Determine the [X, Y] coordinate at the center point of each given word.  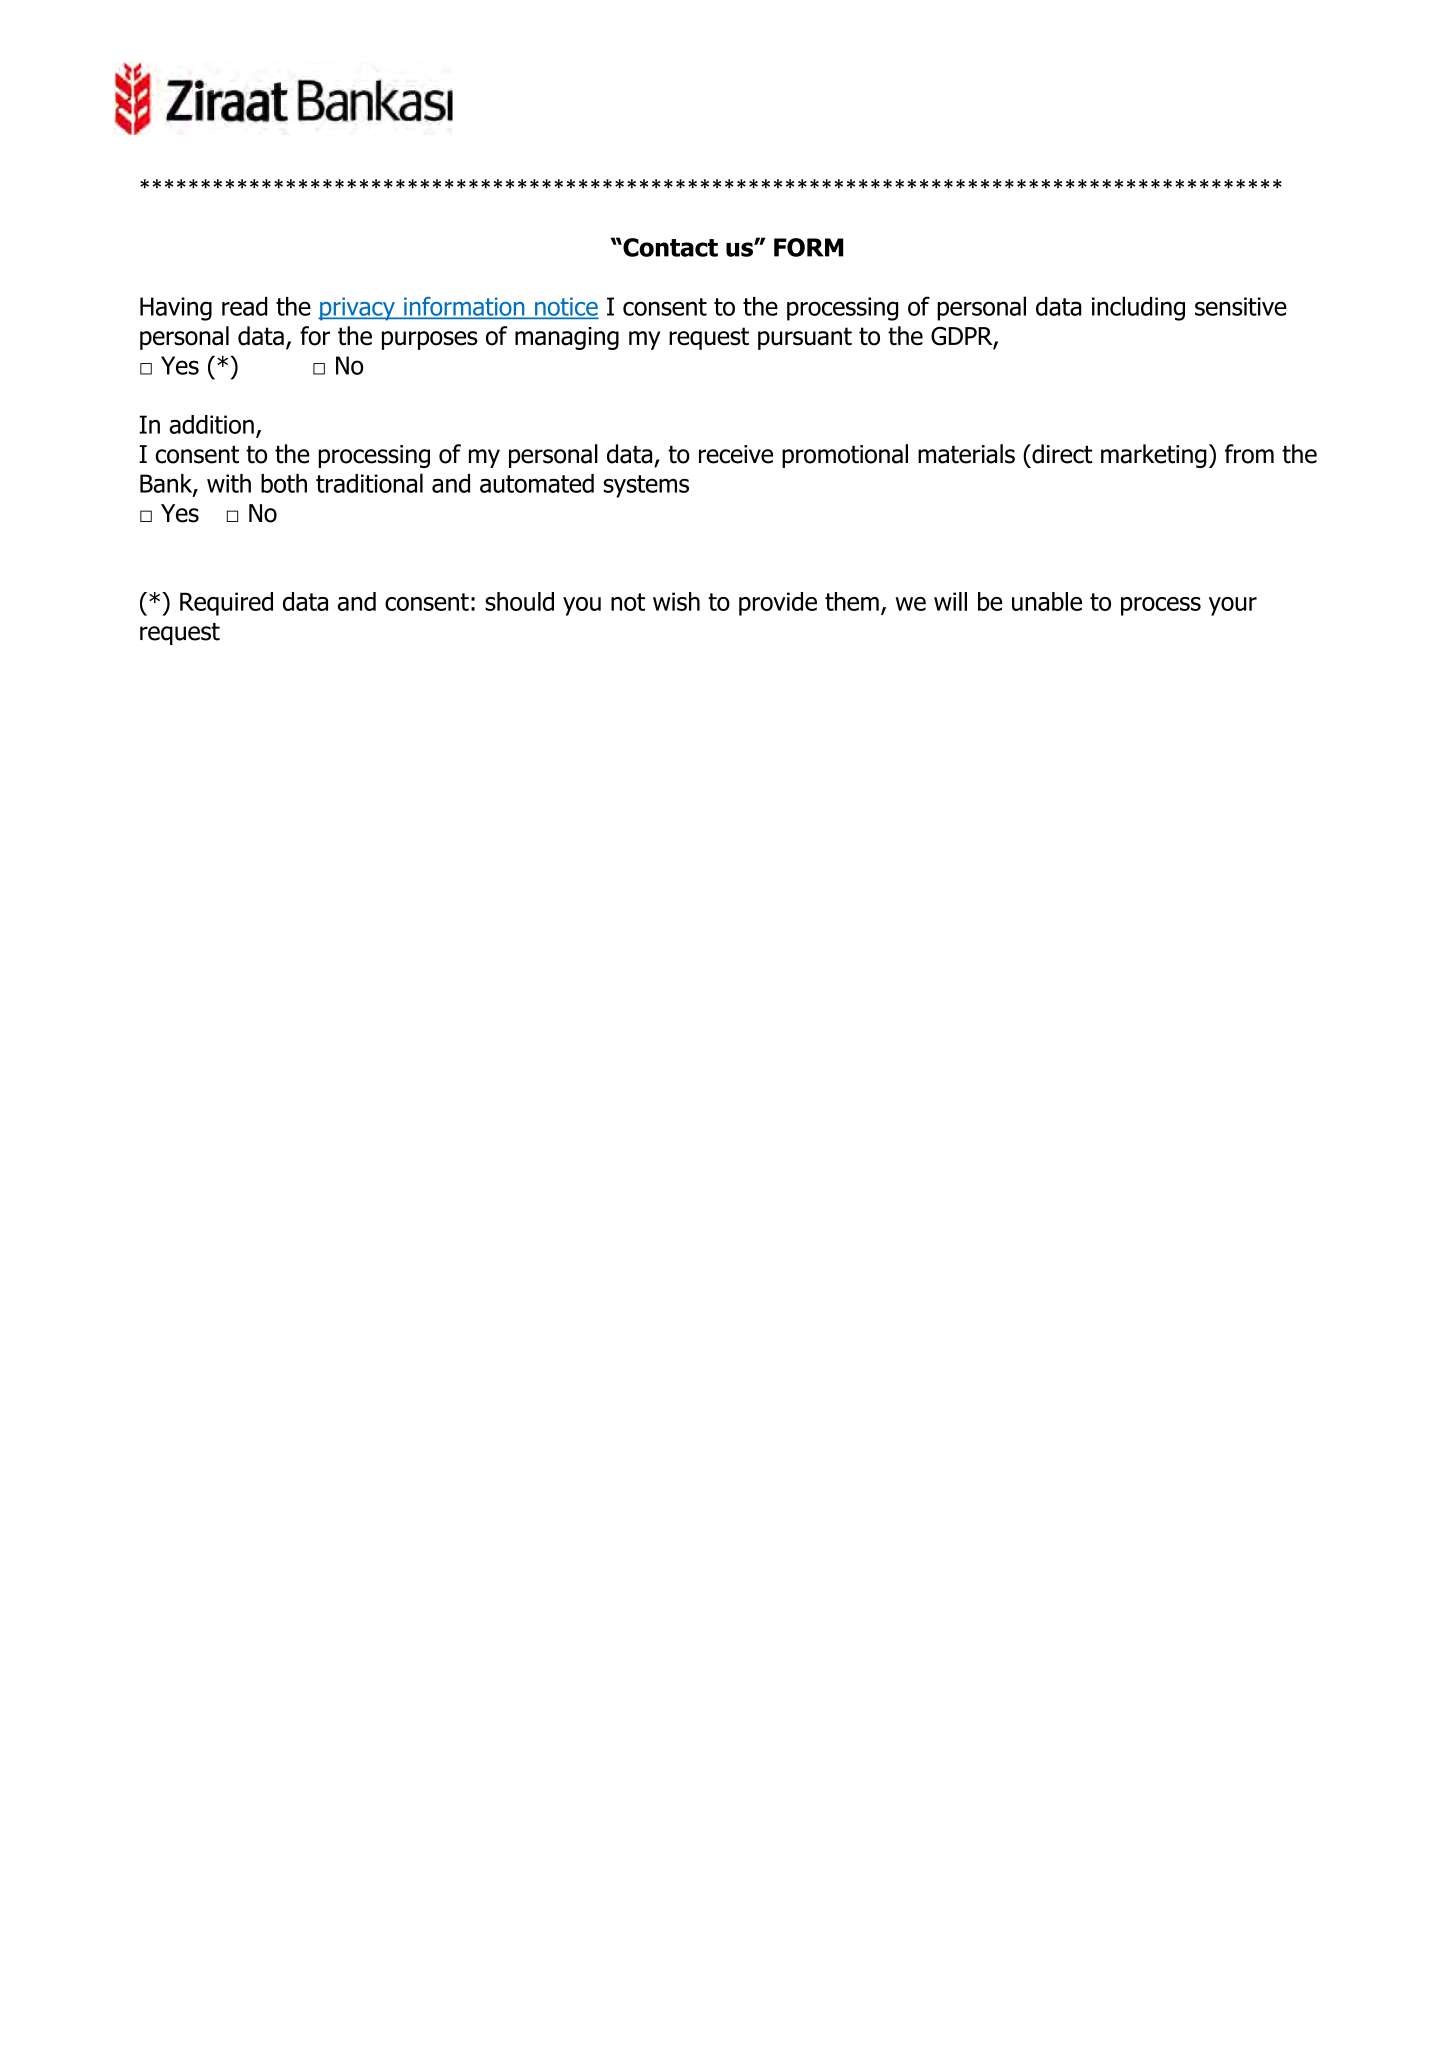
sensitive [1241, 306]
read [245, 306]
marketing [1154, 456]
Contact [669, 247]
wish [676, 601]
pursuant [805, 338]
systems [646, 486]
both [284, 483]
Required [226, 604]
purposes [430, 340]
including [1138, 308]
